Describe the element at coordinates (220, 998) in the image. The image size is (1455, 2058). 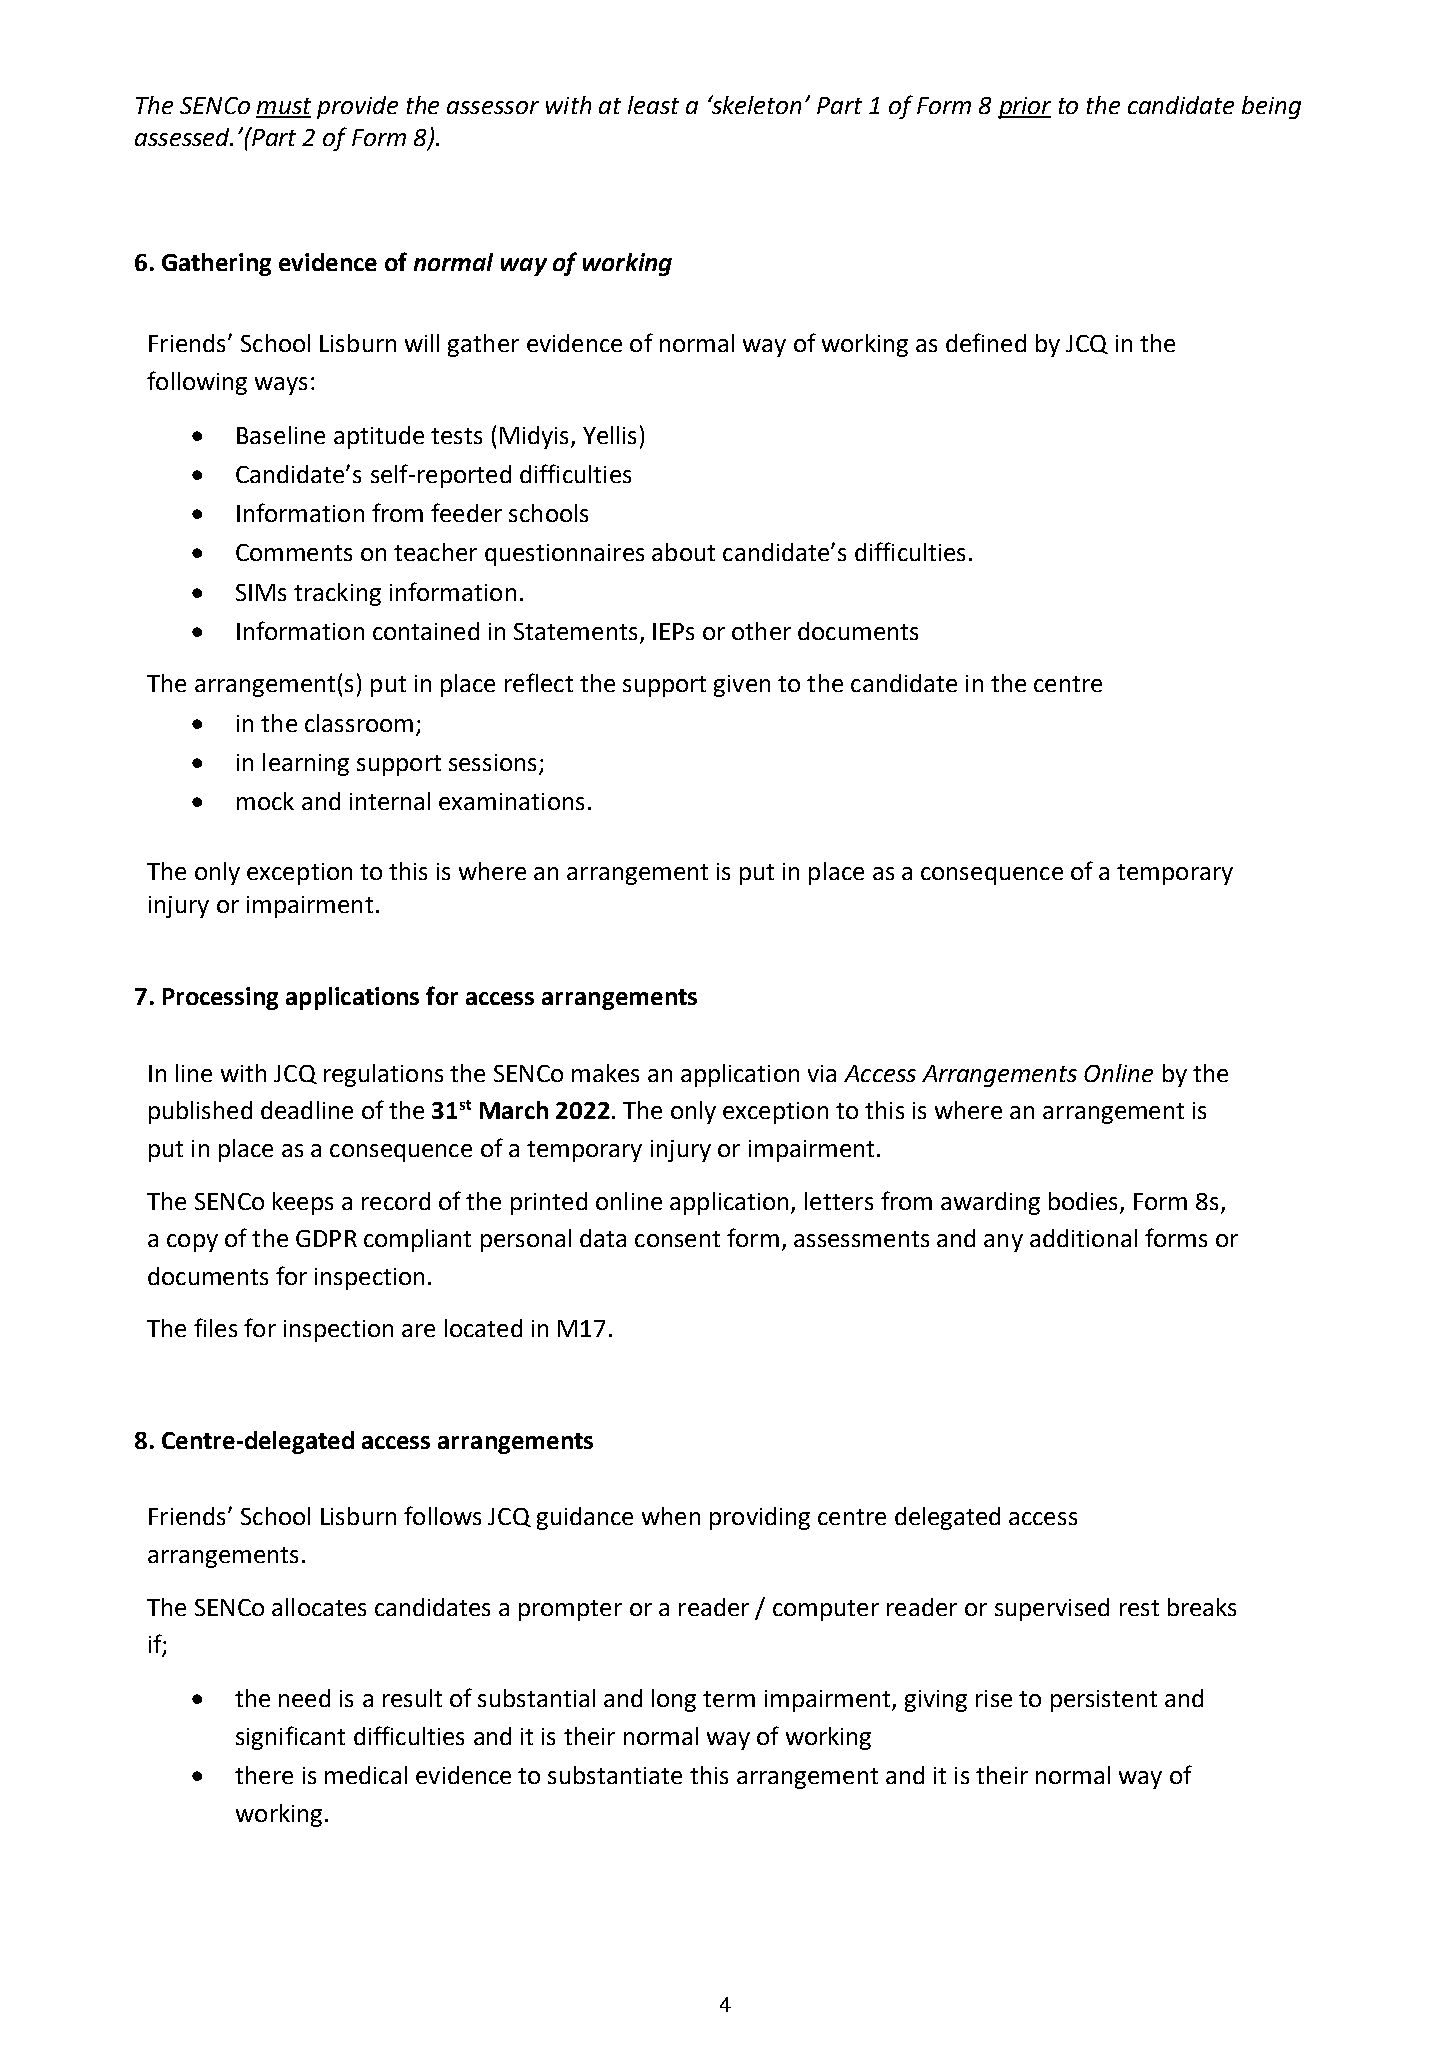
I see `Processing` at that location.
